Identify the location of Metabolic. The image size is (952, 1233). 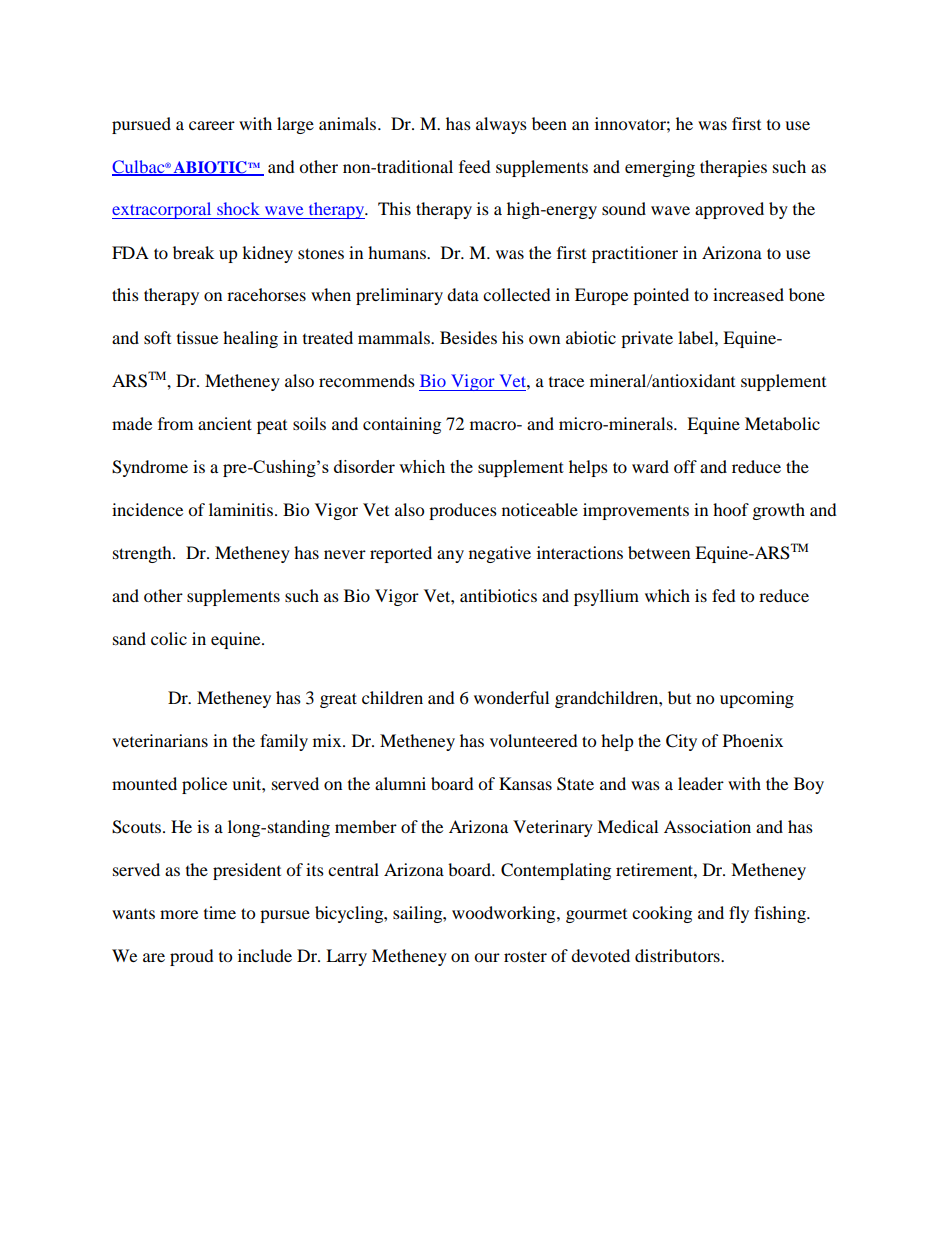
(782, 423).
